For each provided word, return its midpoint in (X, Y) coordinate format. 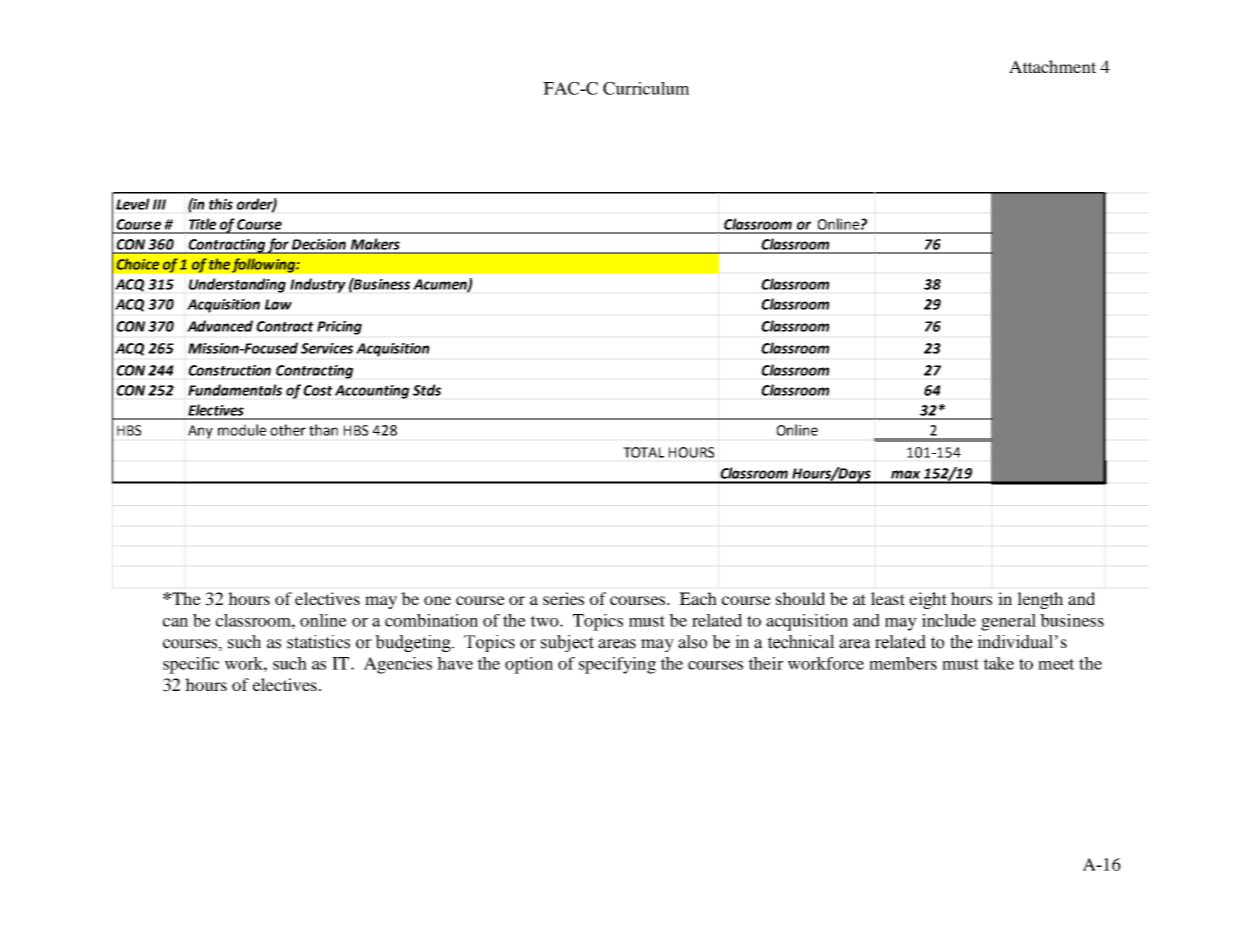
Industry (318, 285)
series (563, 598)
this (221, 204)
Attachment (1052, 66)
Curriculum (646, 88)
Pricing (339, 328)
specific (191, 665)
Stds (427, 390)
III (159, 204)
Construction (229, 370)
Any (200, 432)
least (888, 598)
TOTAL (643, 452)
